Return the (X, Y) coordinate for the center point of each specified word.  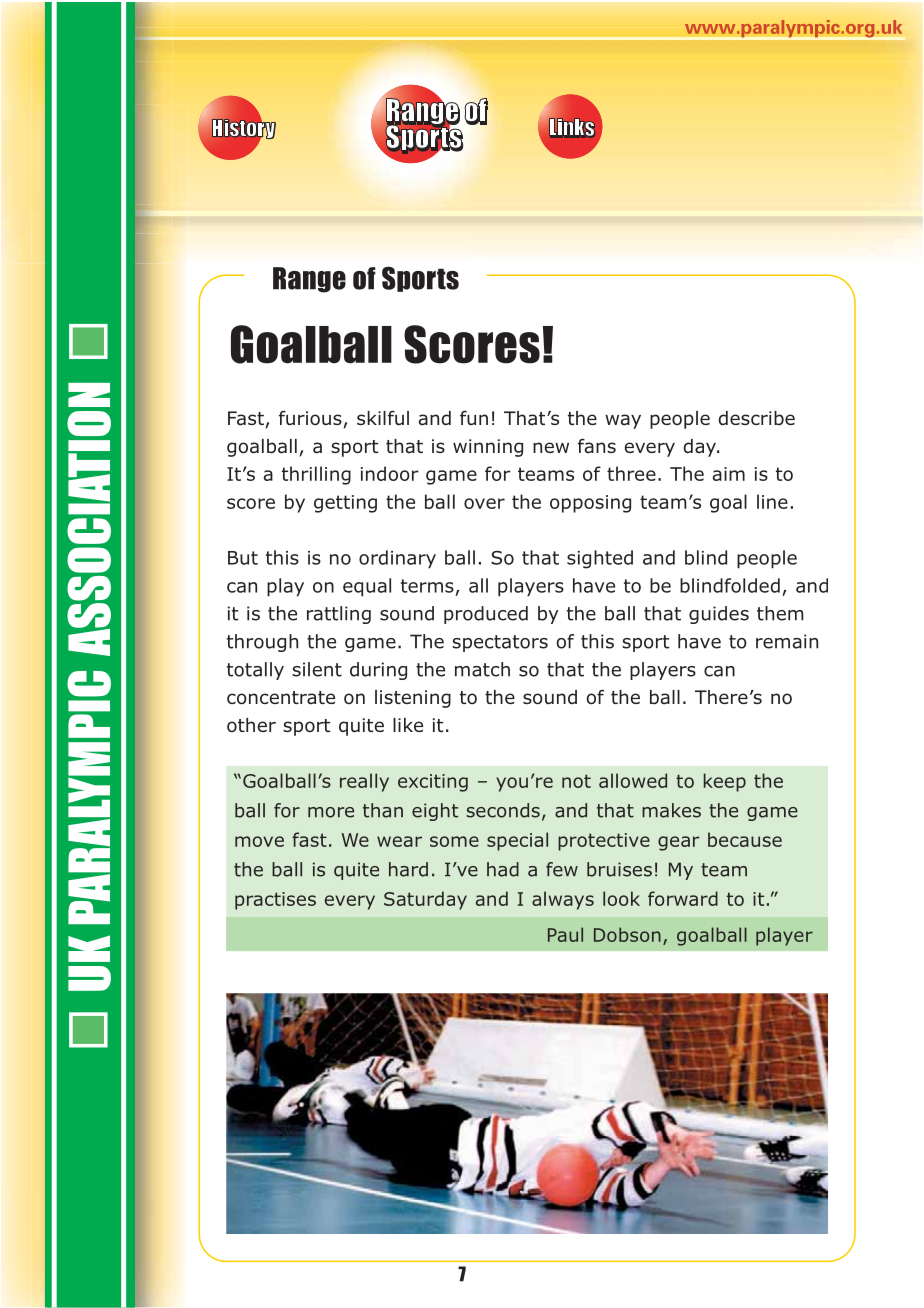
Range (309, 280)
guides (719, 615)
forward (683, 898)
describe (756, 418)
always (563, 900)
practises (275, 901)
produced (486, 615)
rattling (339, 615)
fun (474, 418)
